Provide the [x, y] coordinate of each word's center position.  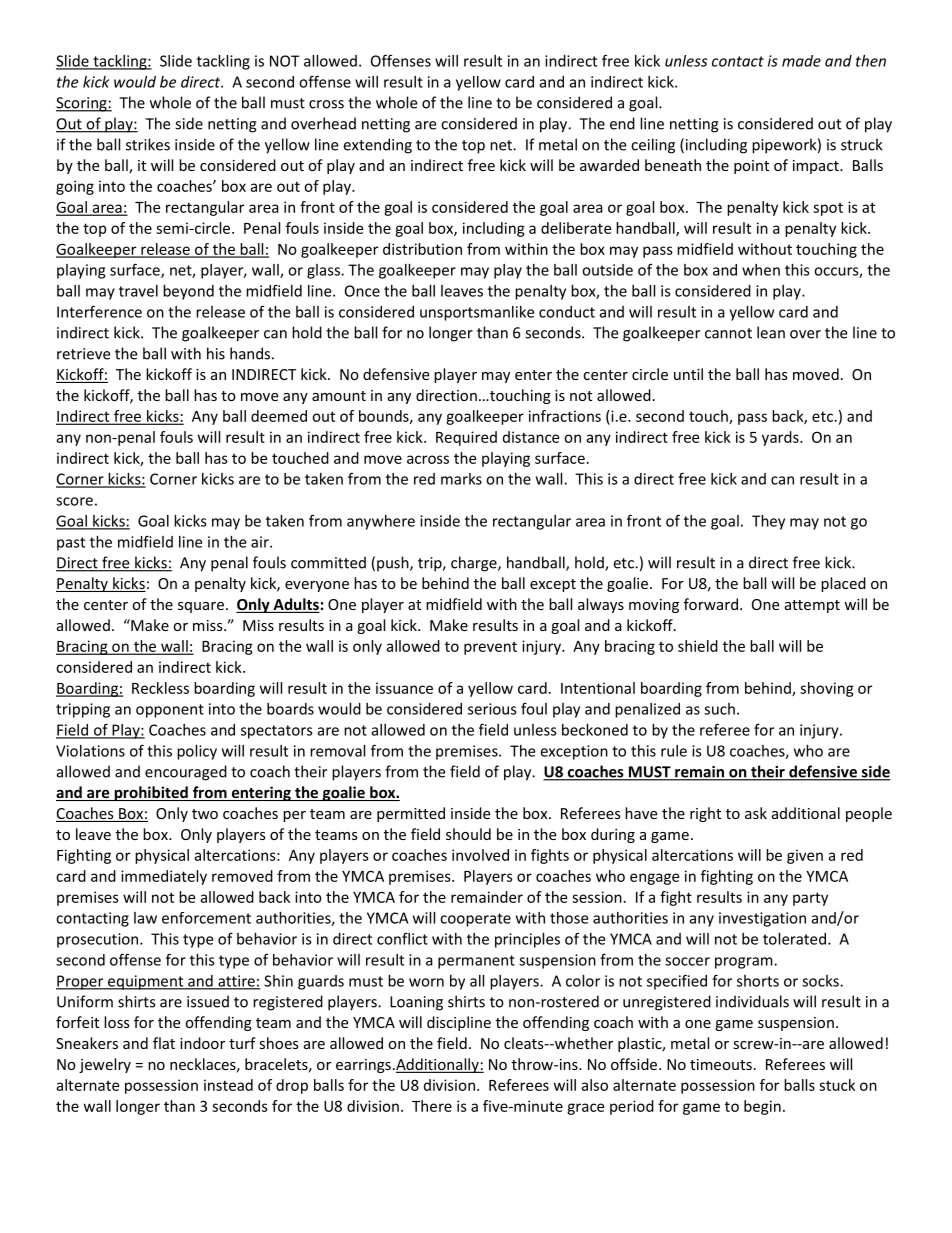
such [719, 709]
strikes [148, 144]
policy [197, 752]
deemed [279, 416]
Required [466, 438]
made [801, 61]
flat [164, 1043]
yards [781, 438]
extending [377, 146]
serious [492, 709]
